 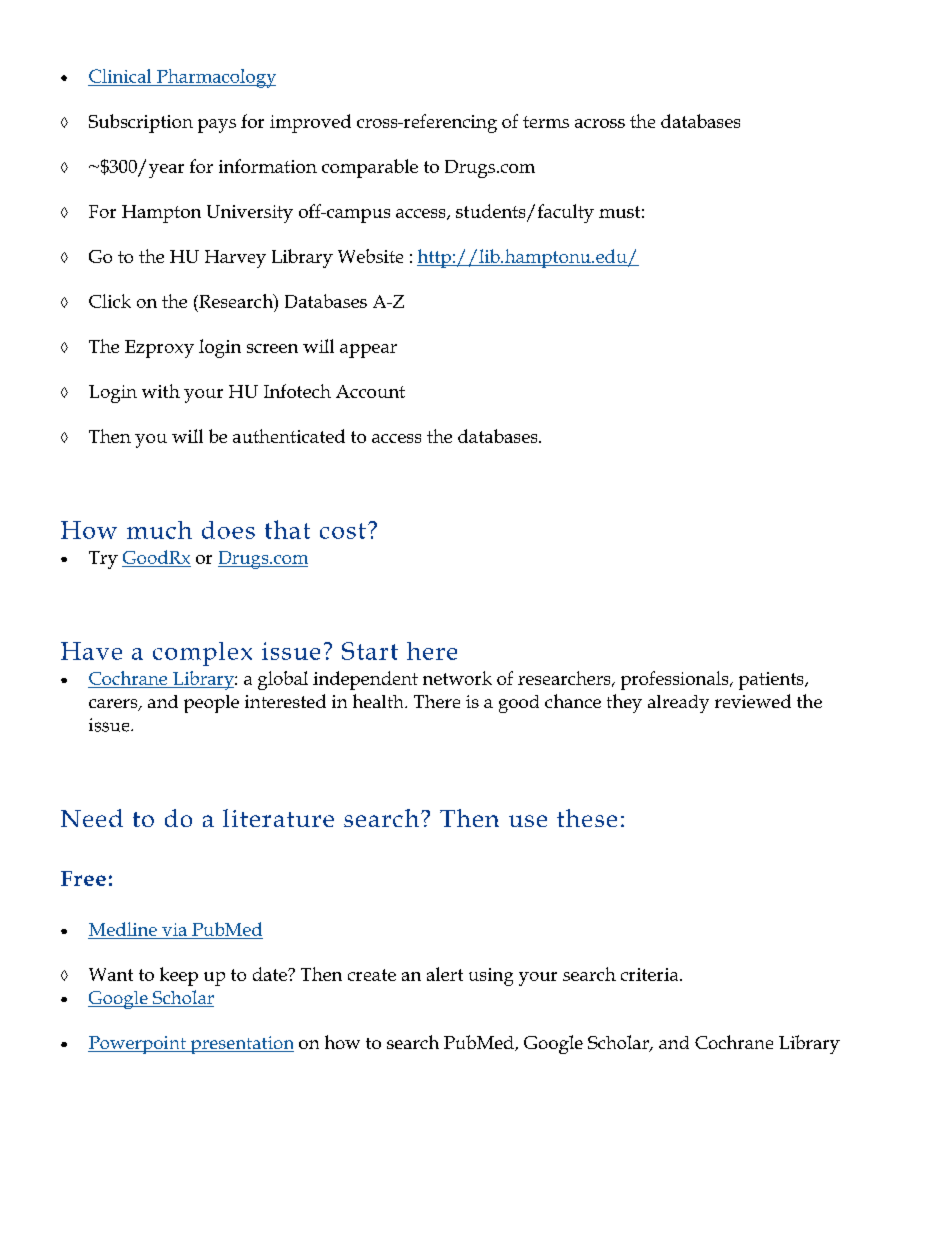 What do you see at coordinates (159, 530) in the screenshot?
I see `much` at bounding box center [159, 530].
